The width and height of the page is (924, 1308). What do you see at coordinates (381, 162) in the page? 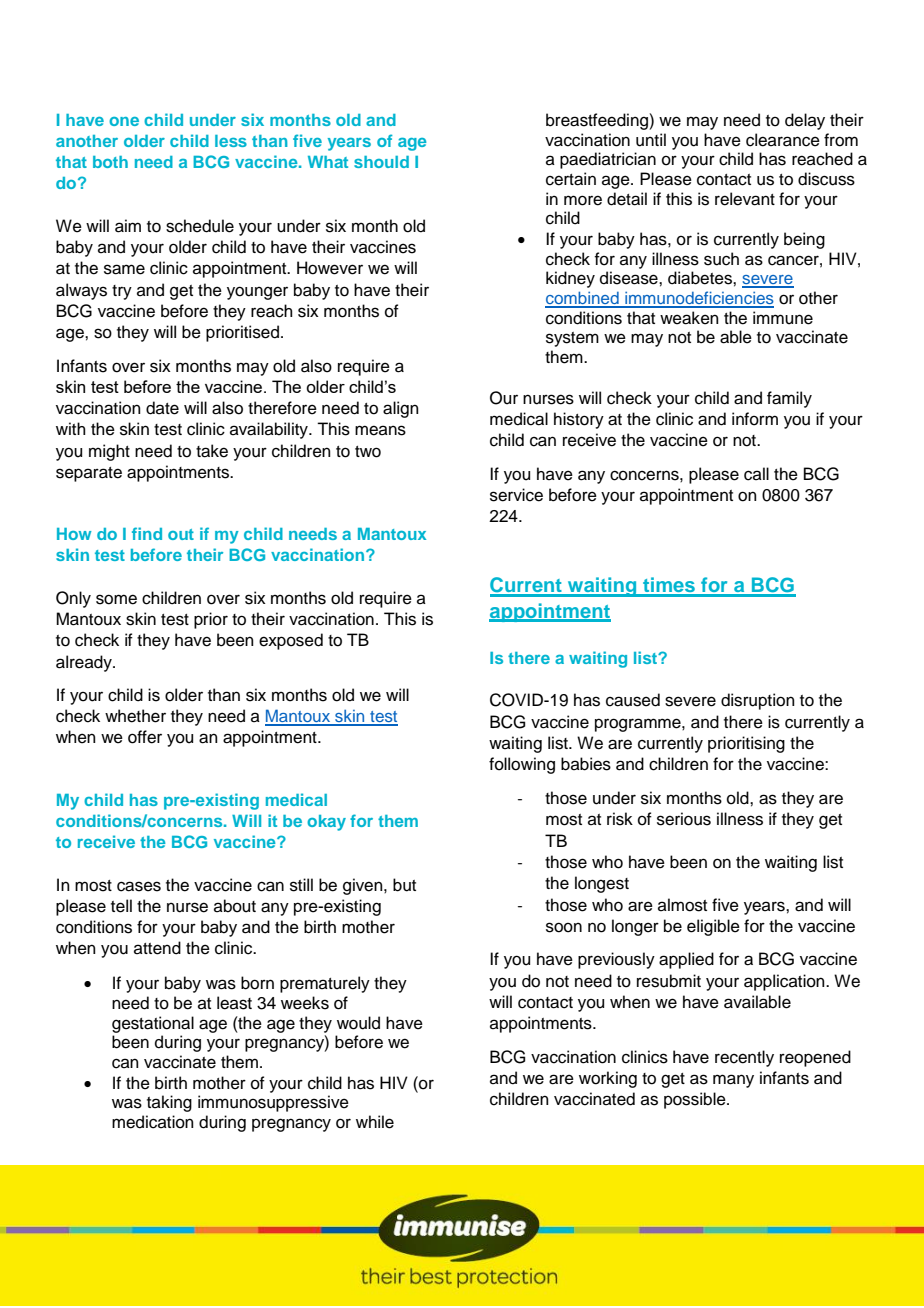
I see `should` at bounding box center [381, 162].
